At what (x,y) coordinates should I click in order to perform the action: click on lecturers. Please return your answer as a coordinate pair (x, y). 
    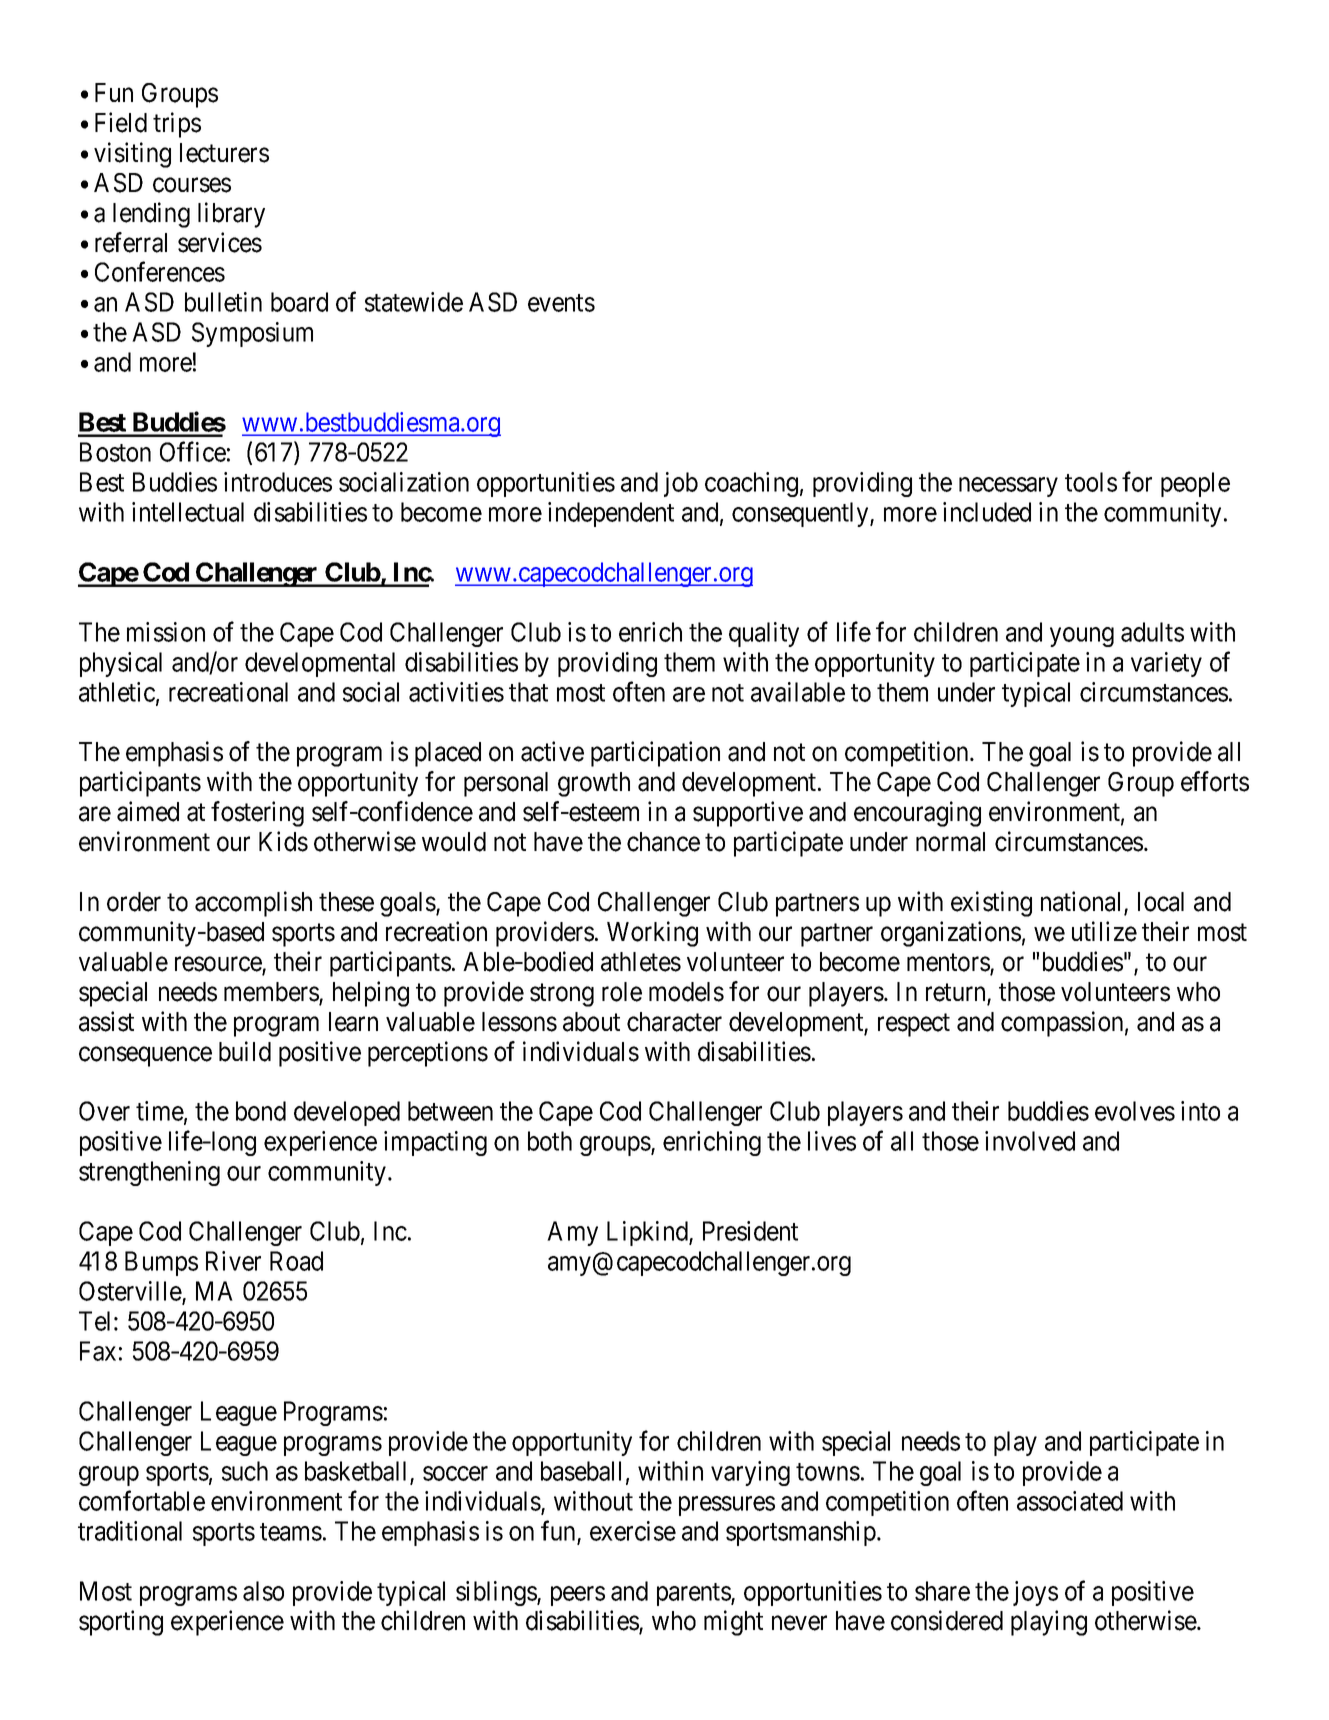
    Looking at the image, I should click on (224, 153).
